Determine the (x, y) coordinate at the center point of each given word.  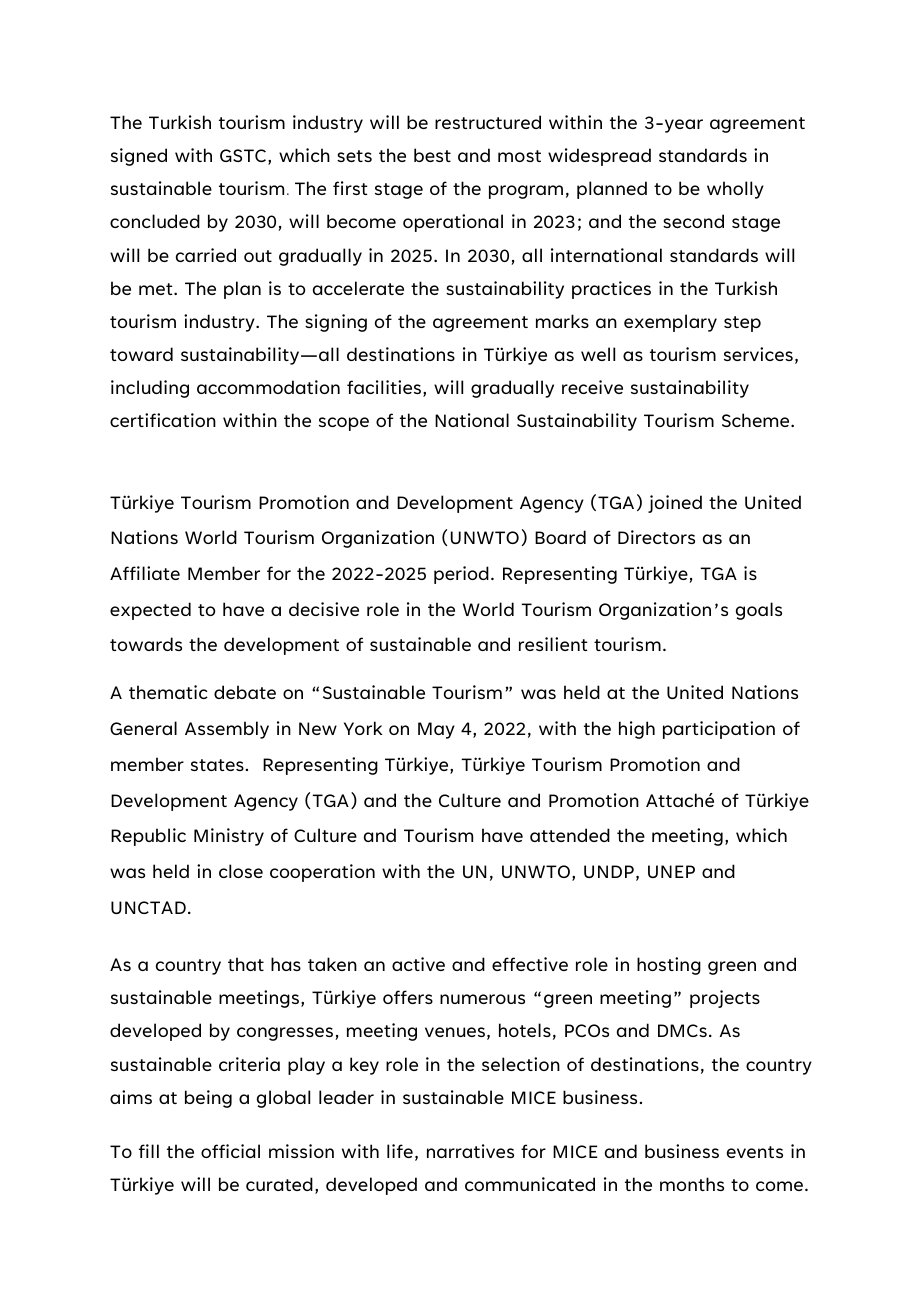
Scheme (757, 420)
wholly (735, 190)
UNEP (671, 871)
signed (139, 157)
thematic (168, 692)
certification (163, 420)
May (436, 730)
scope (344, 424)
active (418, 964)
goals (759, 611)
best (432, 155)
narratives (470, 1151)
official (230, 1151)
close (241, 871)
